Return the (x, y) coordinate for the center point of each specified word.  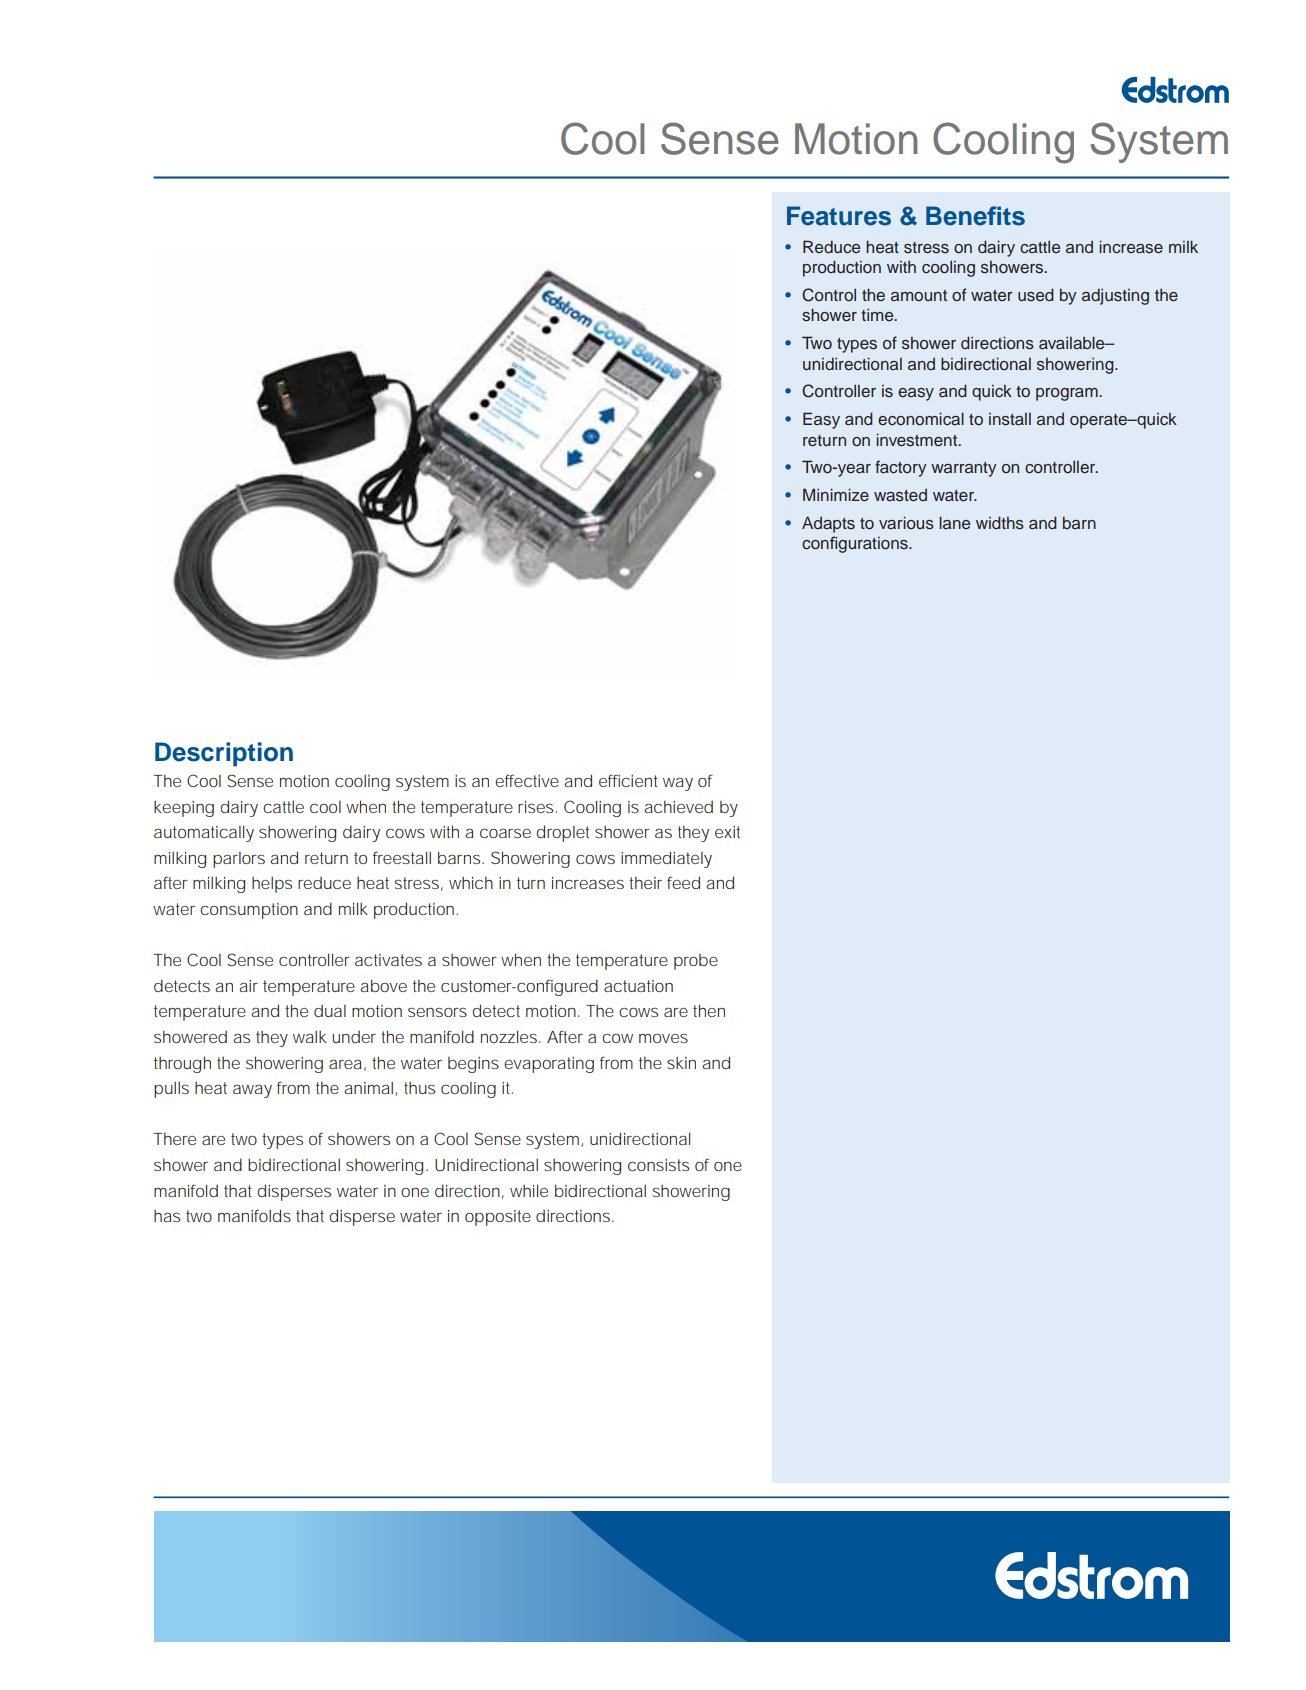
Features (839, 216)
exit (727, 832)
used (1036, 295)
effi (612, 780)
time (878, 314)
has (167, 1216)
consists (658, 1165)
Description (224, 754)
